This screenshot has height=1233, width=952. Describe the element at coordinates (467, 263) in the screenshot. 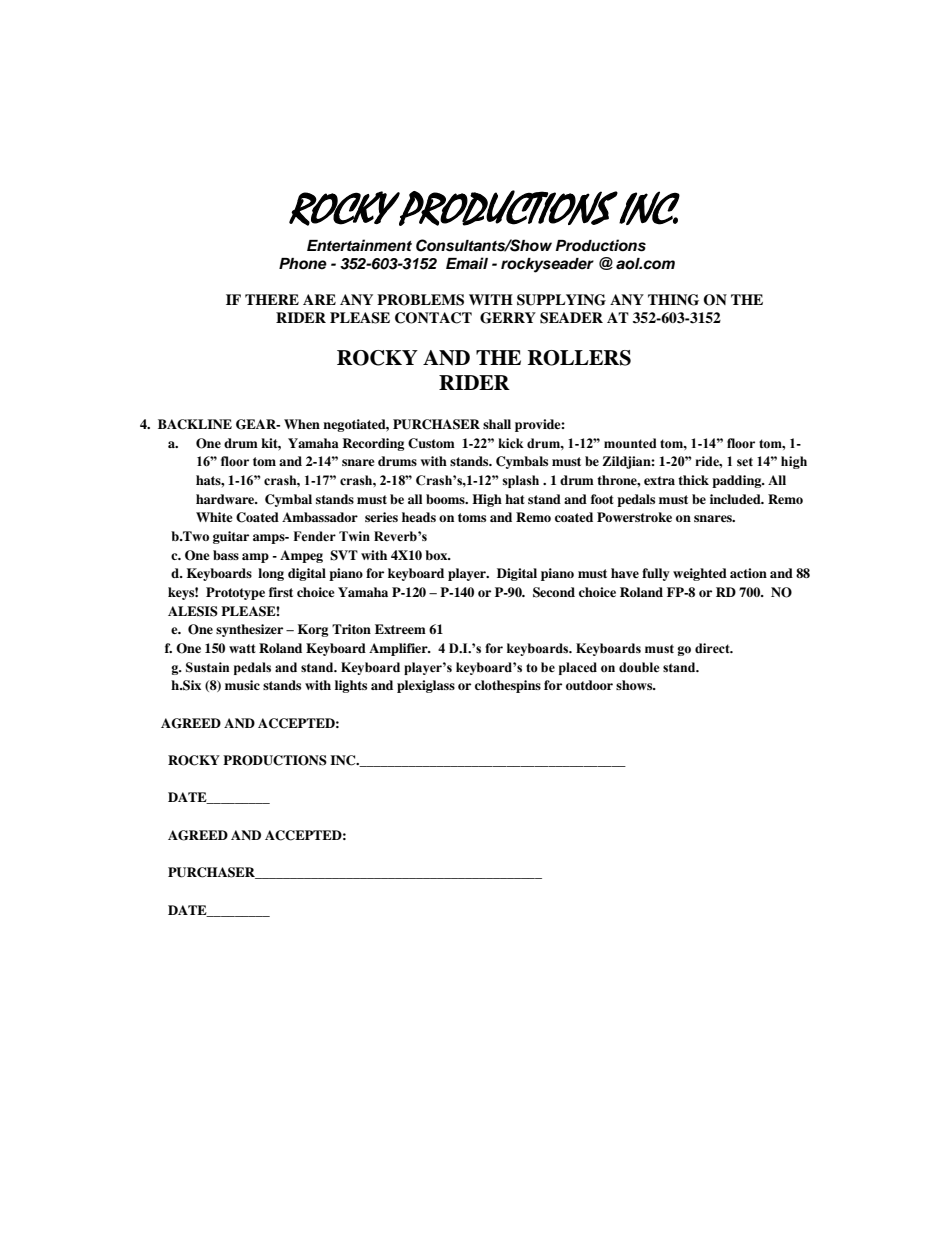

I see `Email` at that location.
